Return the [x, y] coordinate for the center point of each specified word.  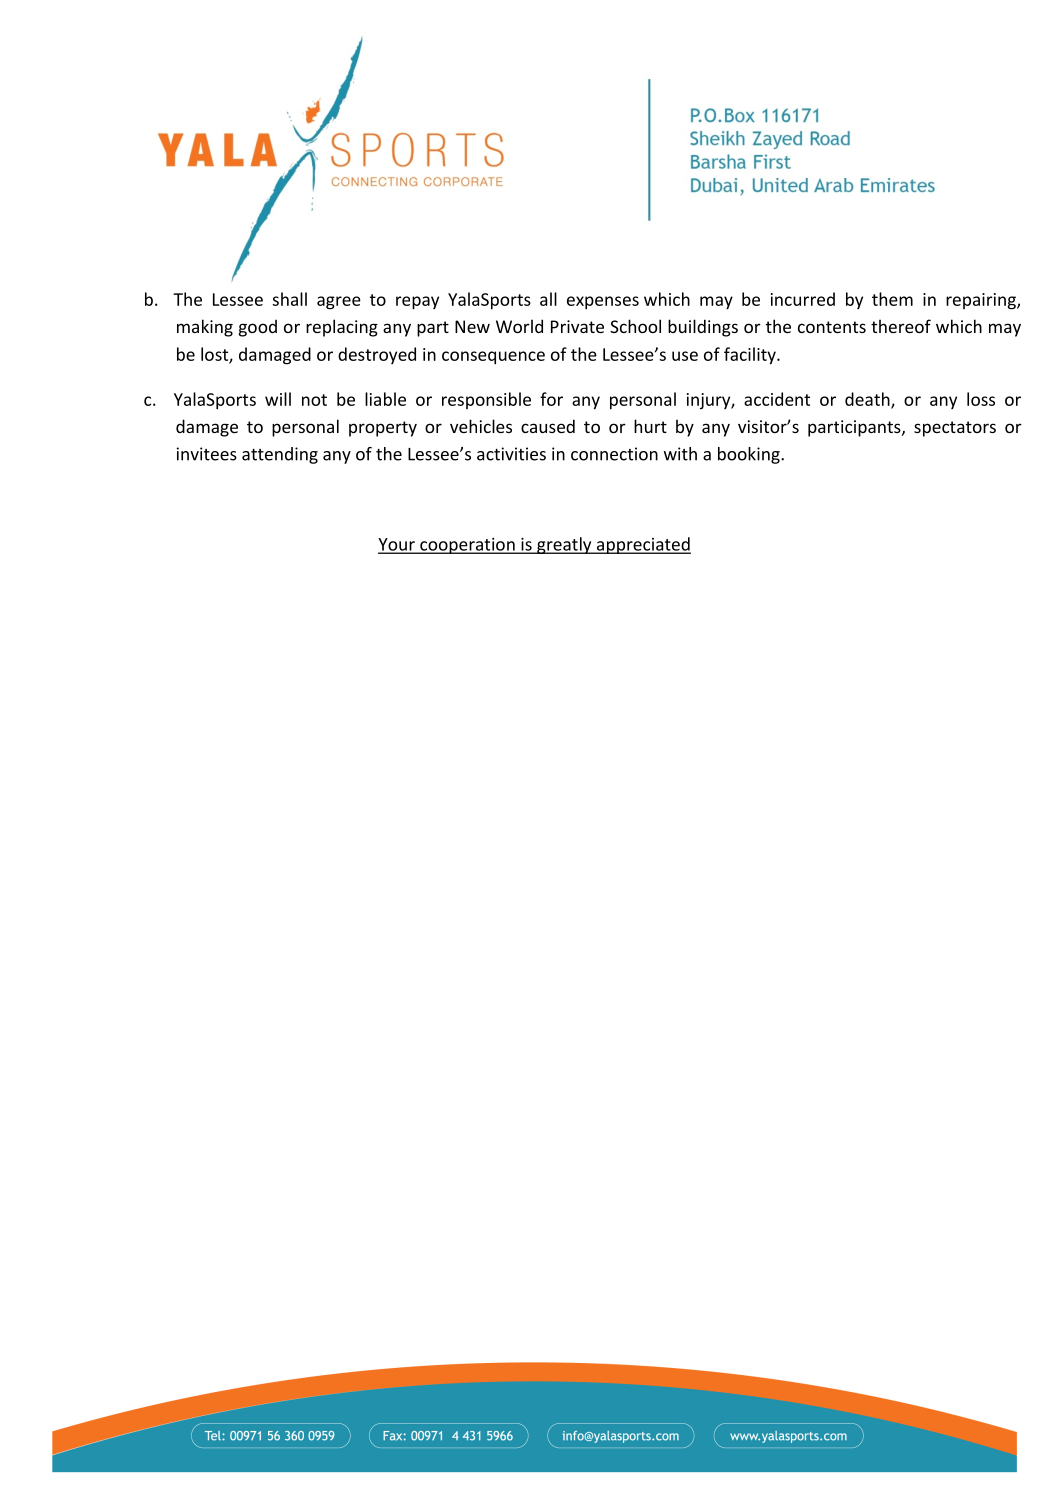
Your [397, 545]
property [383, 429]
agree [339, 303]
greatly [564, 545]
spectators [955, 429]
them [892, 299]
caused [548, 426]
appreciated [642, 545]
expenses [603, 303]
